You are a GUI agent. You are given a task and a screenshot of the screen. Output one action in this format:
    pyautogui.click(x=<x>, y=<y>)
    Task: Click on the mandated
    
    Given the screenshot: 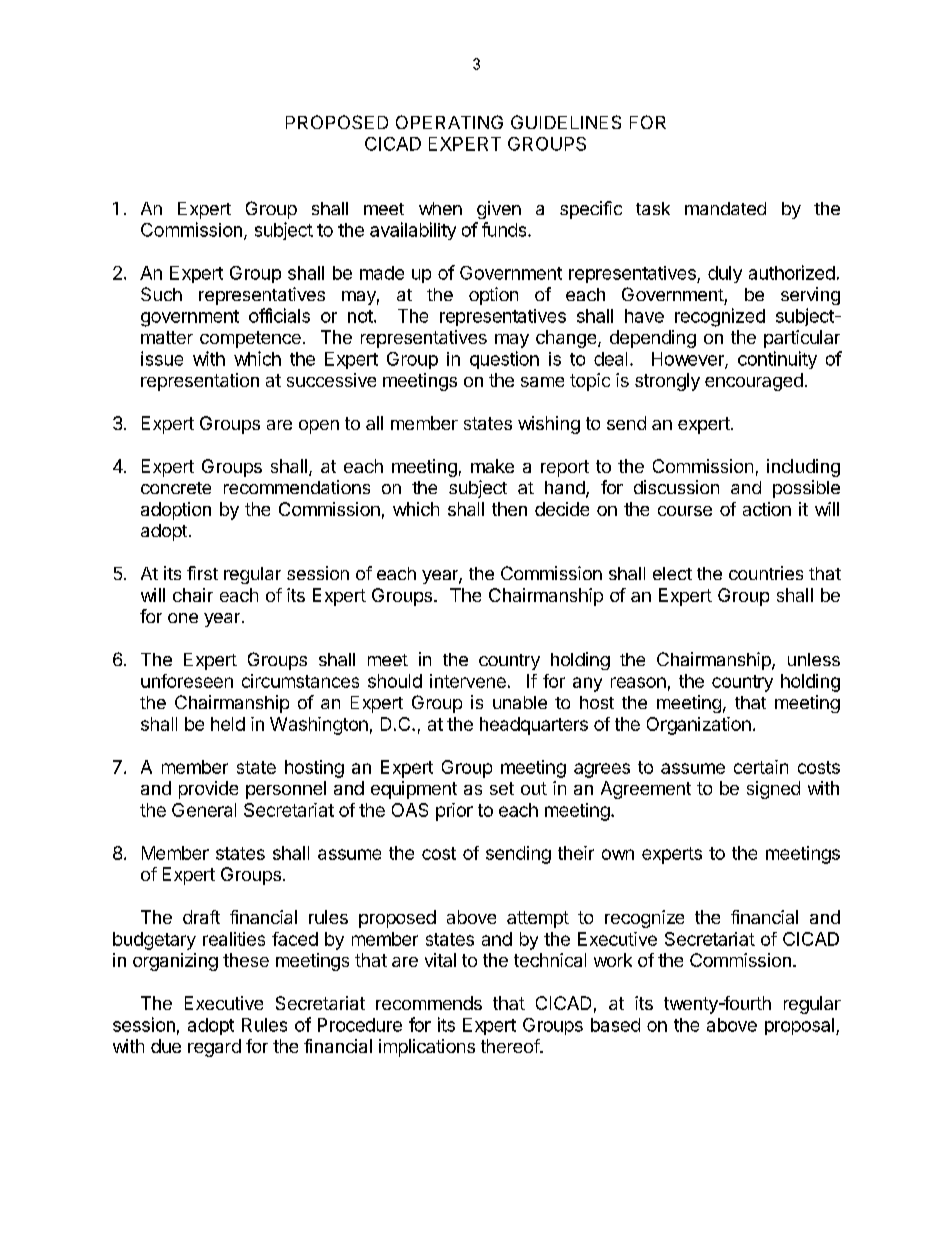 What is the action you would take?
    pyautogui.click(x=725, y=208)
